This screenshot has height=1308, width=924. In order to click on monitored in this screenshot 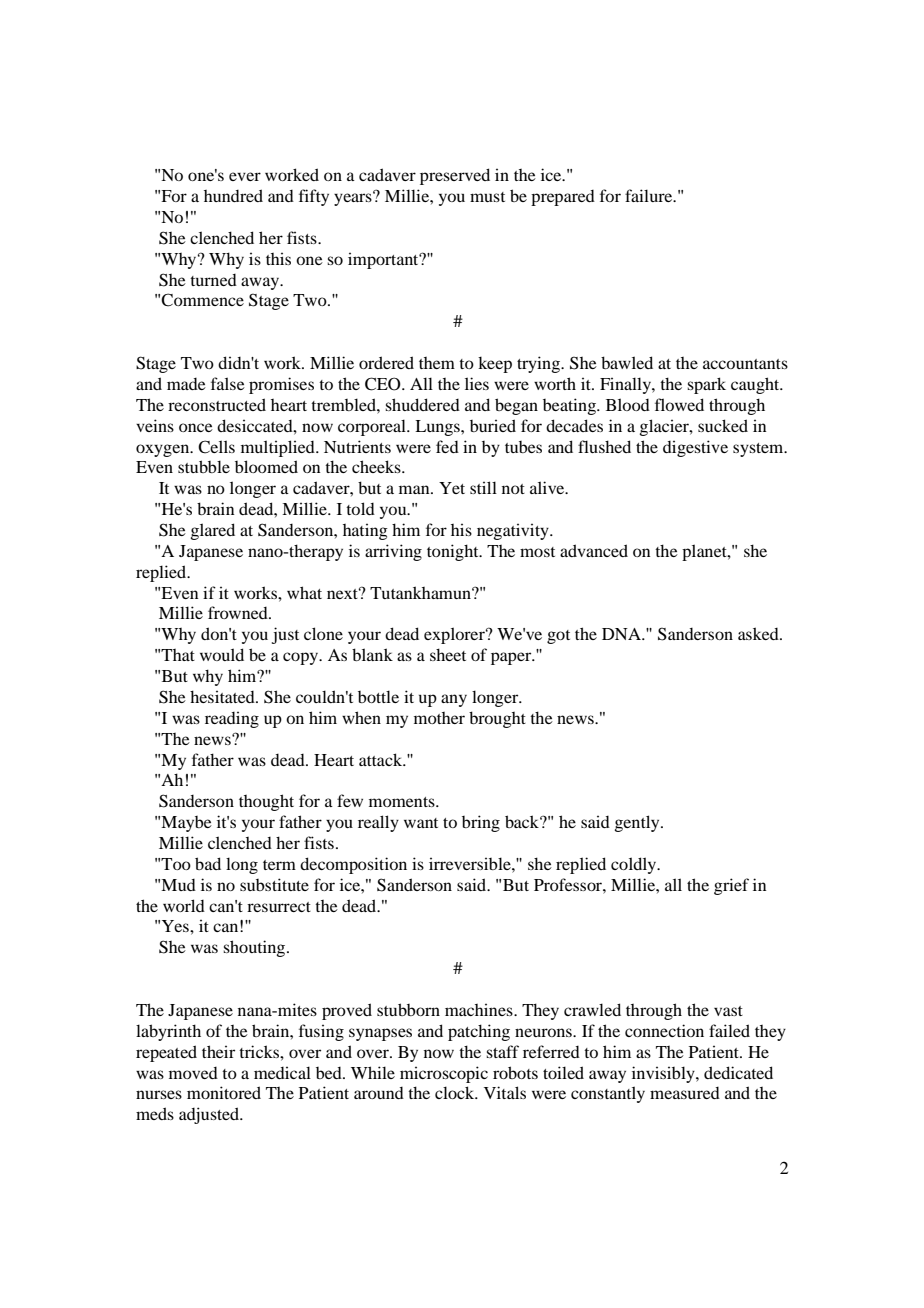, I will do `click(224, 1092)`.
